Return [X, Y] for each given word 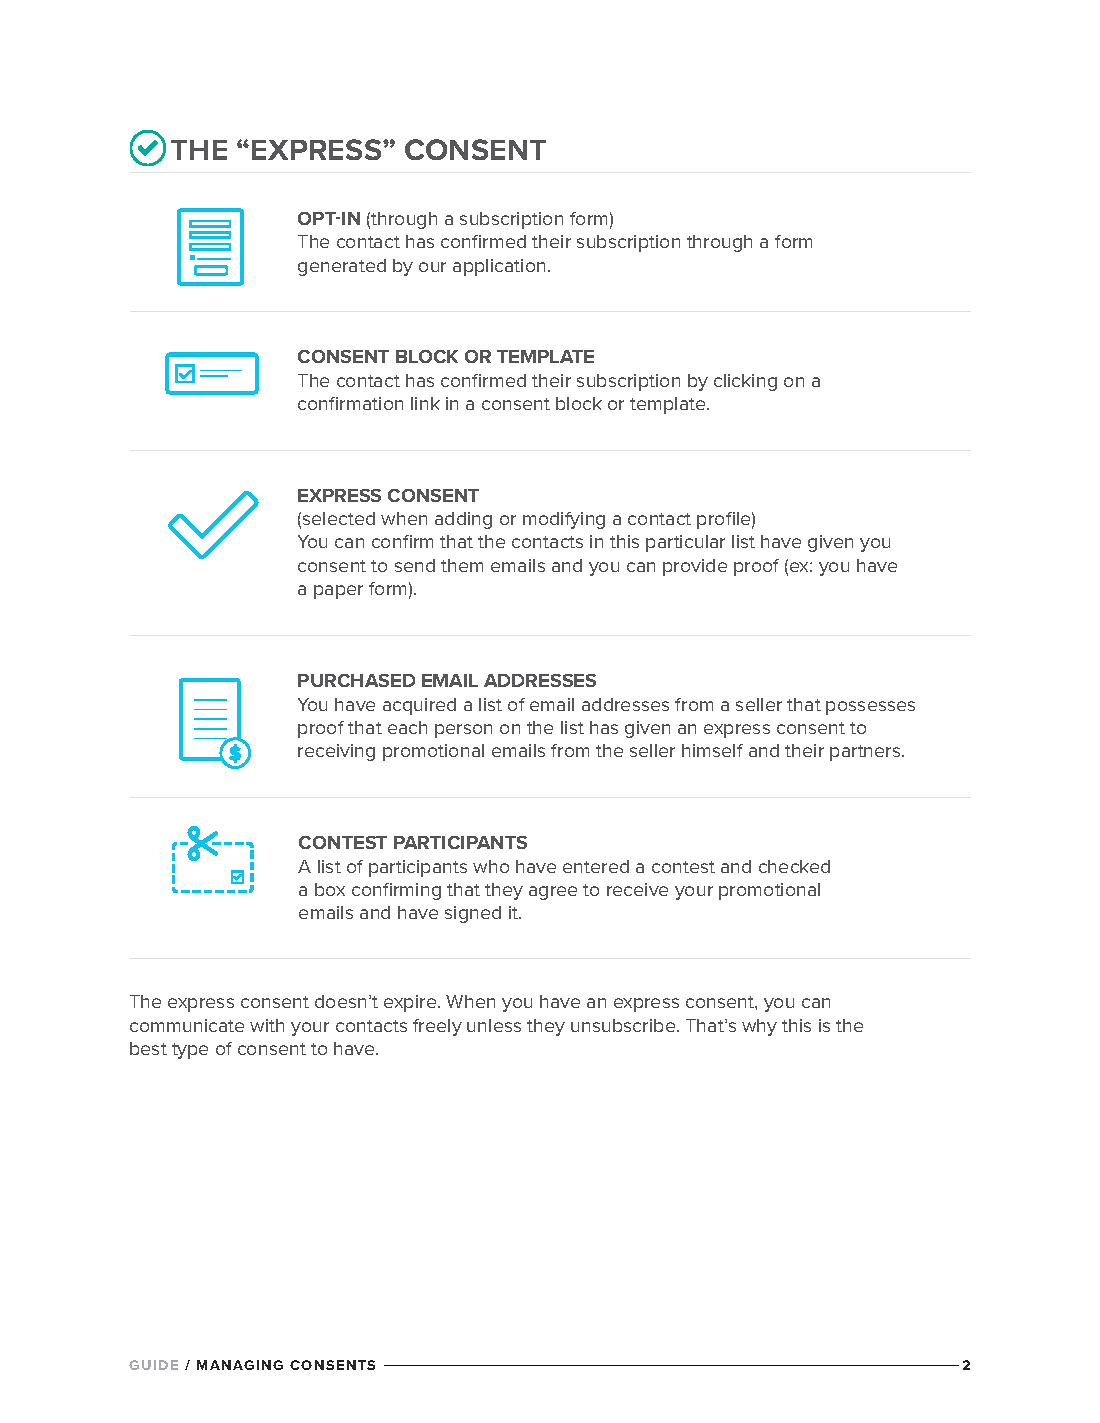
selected [339, 518]
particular [685, 543]
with [267, 1025]
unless [494, 1025]
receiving [336, 752]
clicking [745, 382]
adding [463, 520]
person [463, 731]
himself [712, 750]
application [499, 267]
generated [342, 267]
